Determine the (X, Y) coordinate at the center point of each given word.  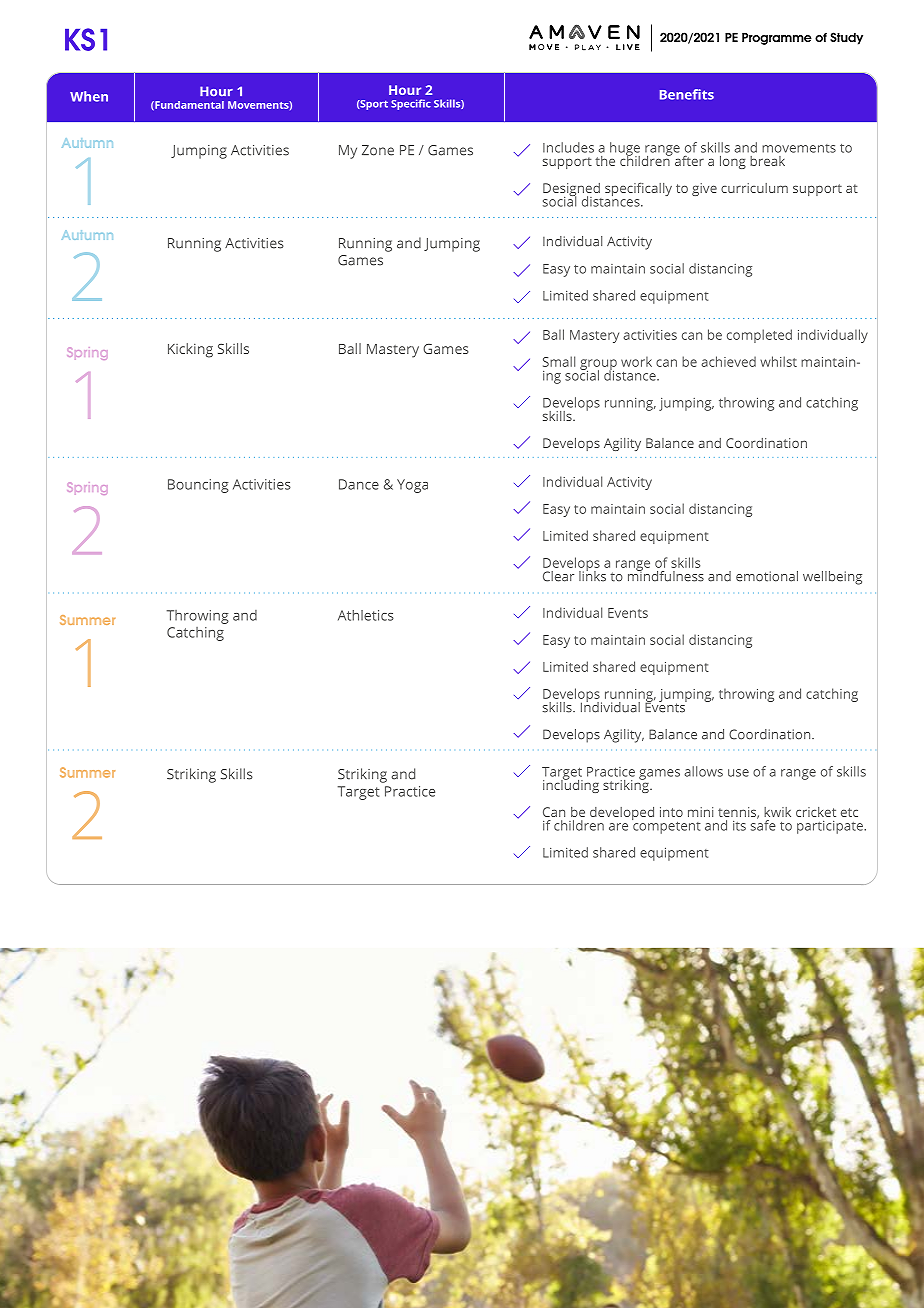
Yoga (412, 486)
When (89, 96)
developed (622, 813)
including (571, 785)
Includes (568, 147)
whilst (778, 361)
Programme (777, 39)
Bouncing (198, 486)
